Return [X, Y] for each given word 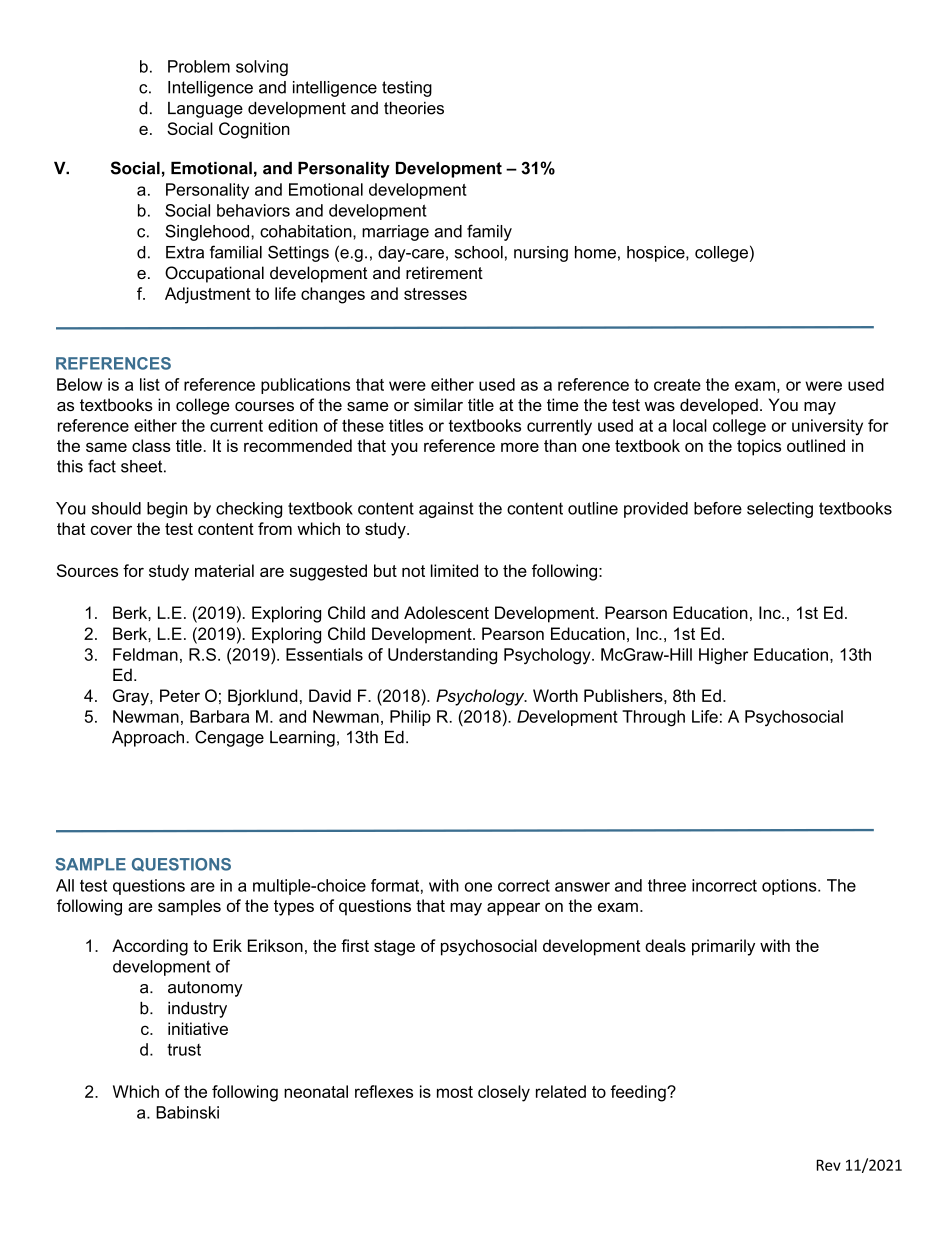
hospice [657, 254]
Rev [829, 1165]
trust [184, 1050]
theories [414, 108]
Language [205, 110]
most [455, 1092]
